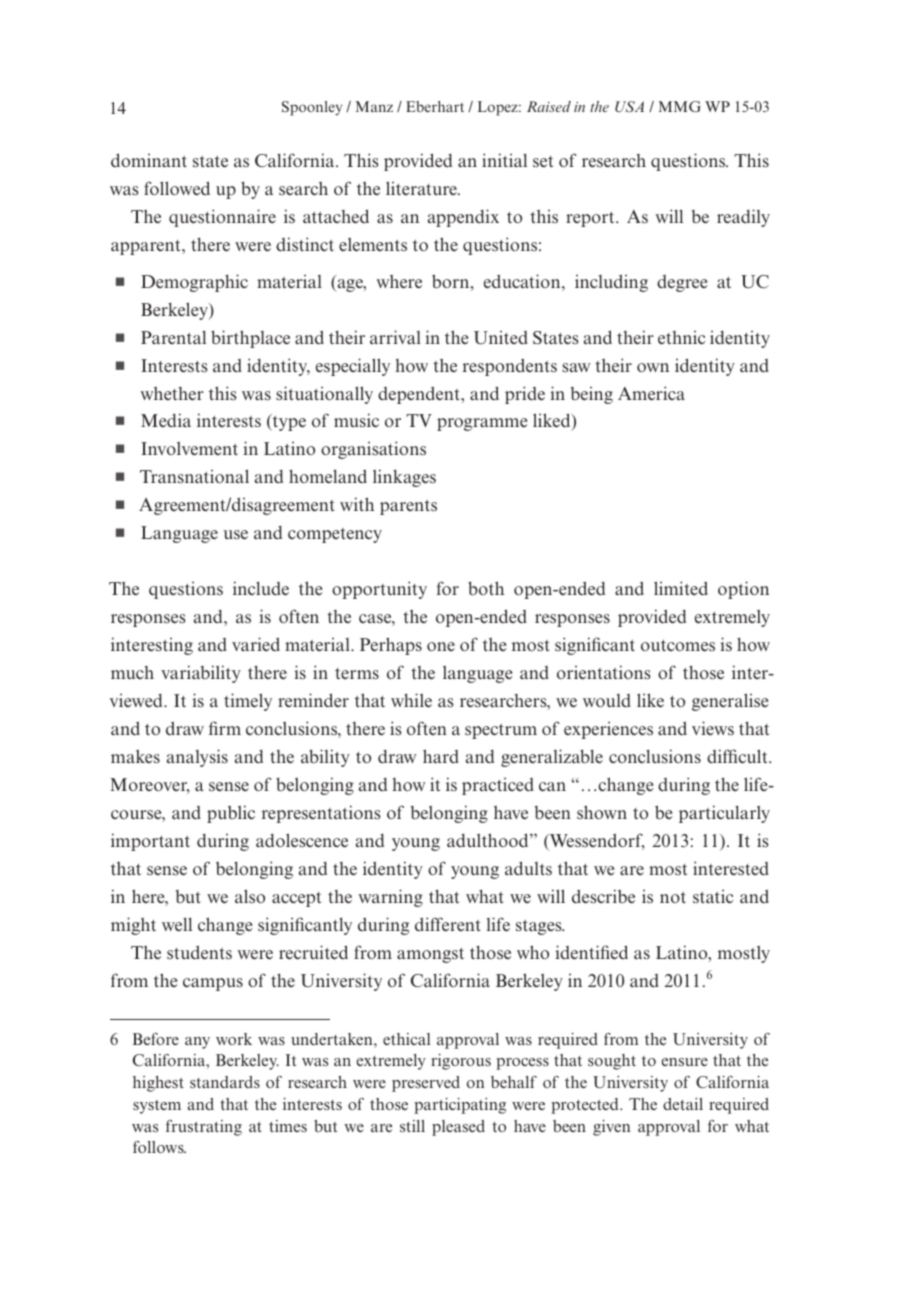 The width and height of the screenshot is (924, 1308). I want to click on dominant, so click(149, 160).
